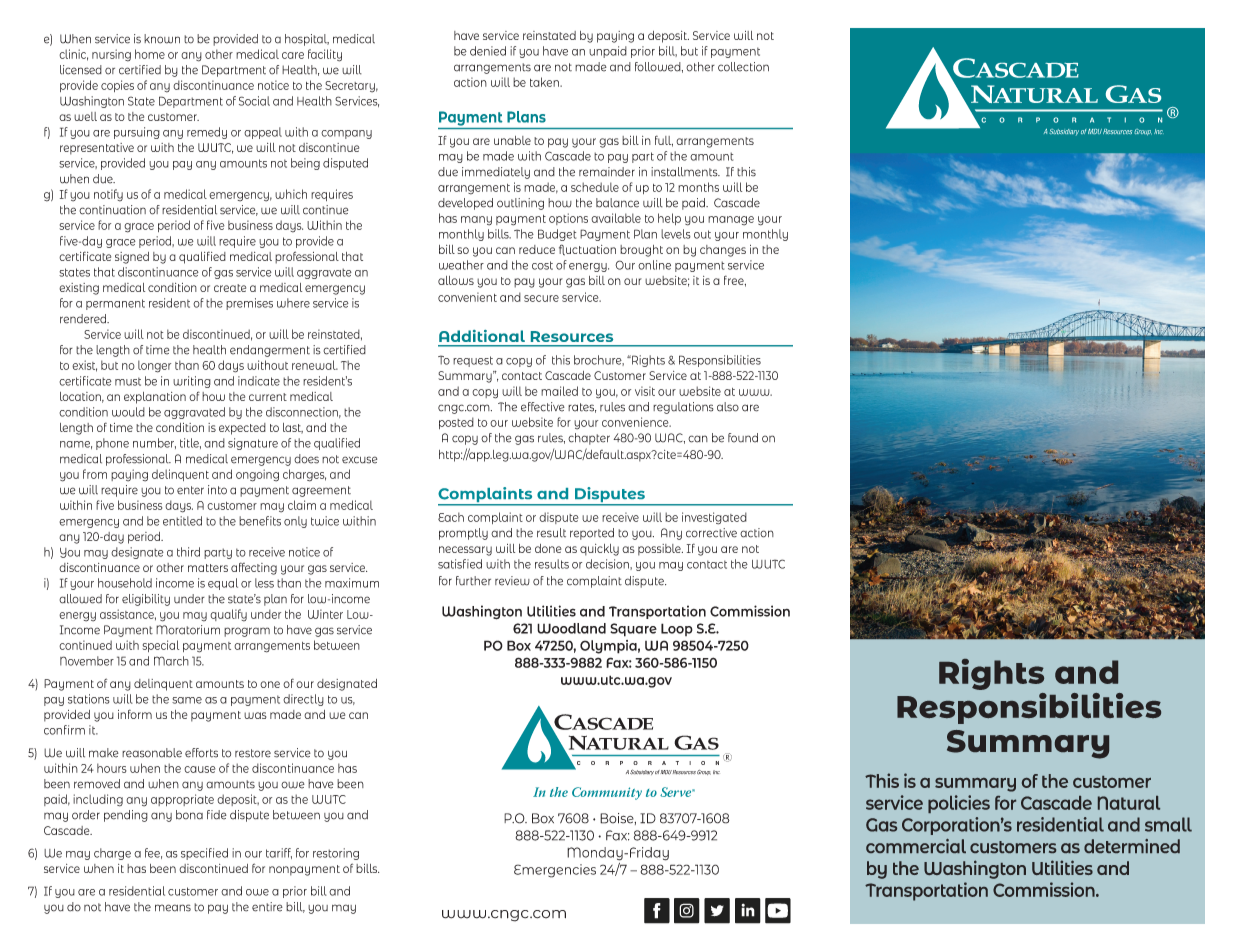 The height and width of the image is (952, 1233). What do you see at coordinates (173, 908) in the image?
I see `means` at bounding box center [173, 908].
